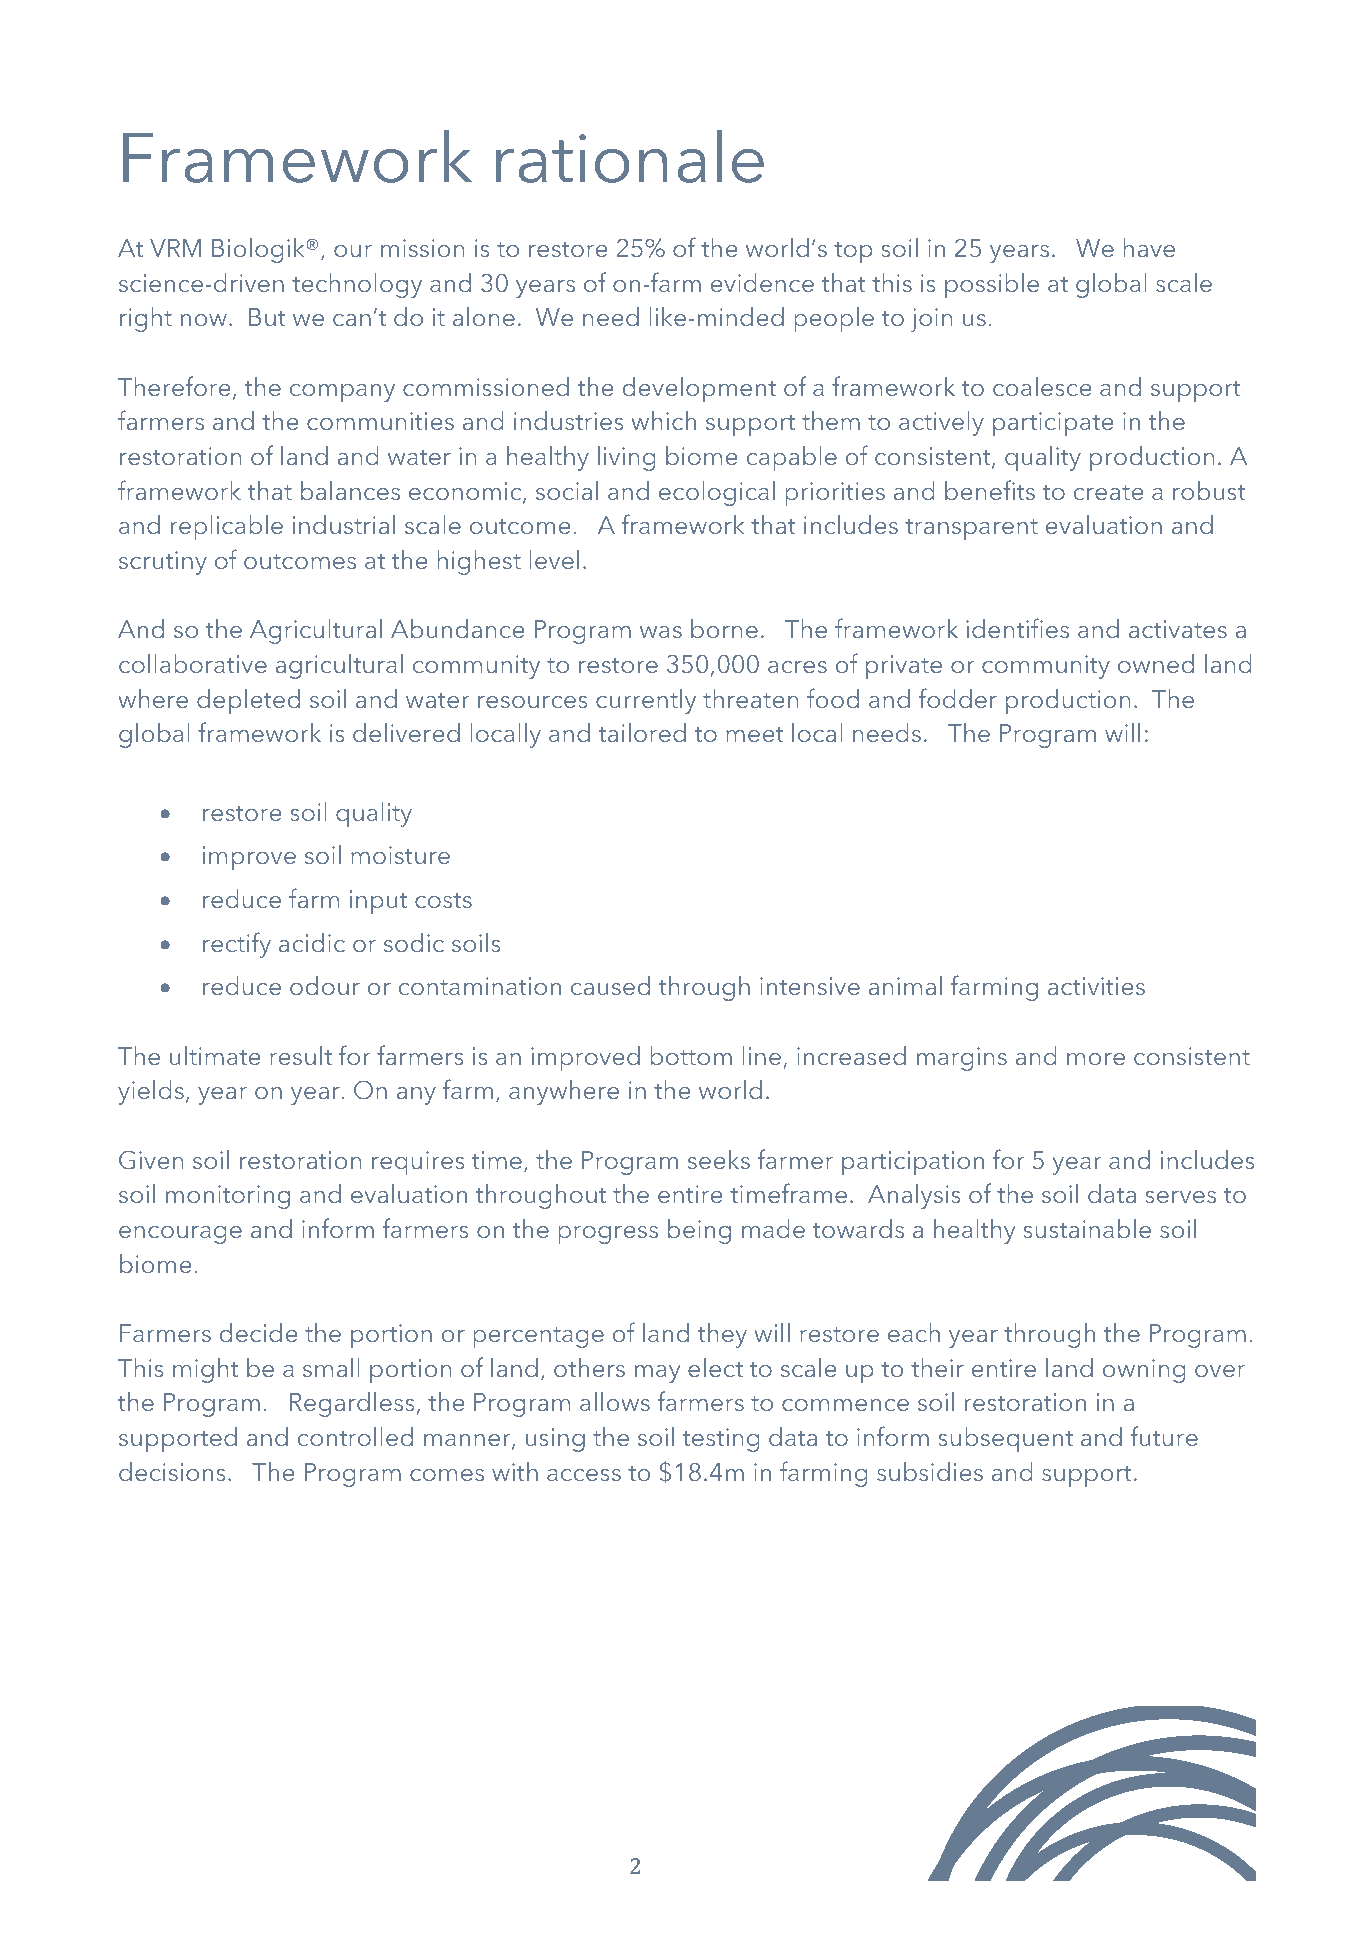 The height and width of the image is (1941, 1372). What do you see at coordinates (175, 248) in the image?
I see `VRM` at bounding box center [175, 248].
